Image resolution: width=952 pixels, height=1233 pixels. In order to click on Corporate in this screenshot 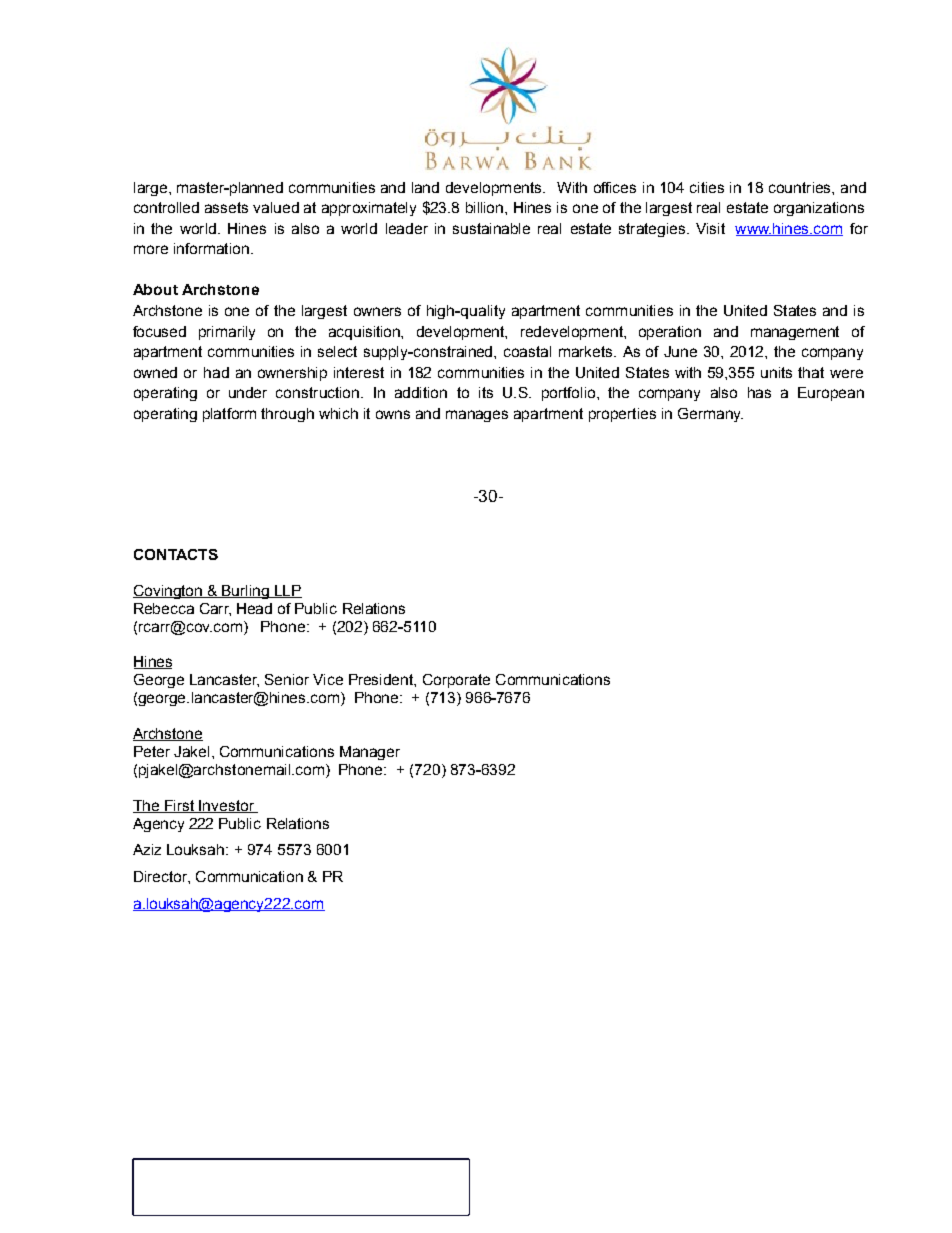, I will do `click(456, 681)`.
